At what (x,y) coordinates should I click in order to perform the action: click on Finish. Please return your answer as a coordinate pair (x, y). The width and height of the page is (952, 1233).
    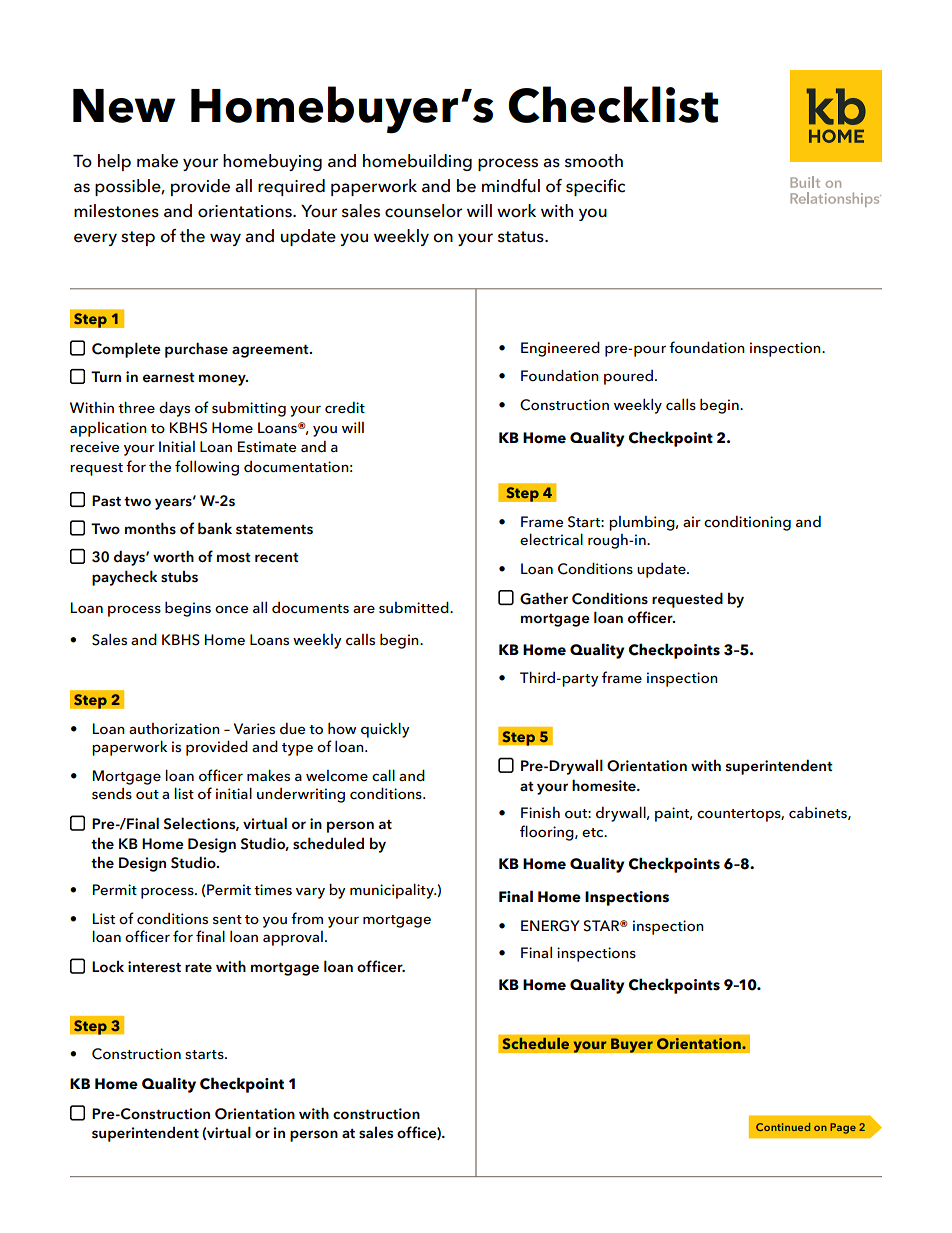
    Looking at the image, I should click on (540, 812).
